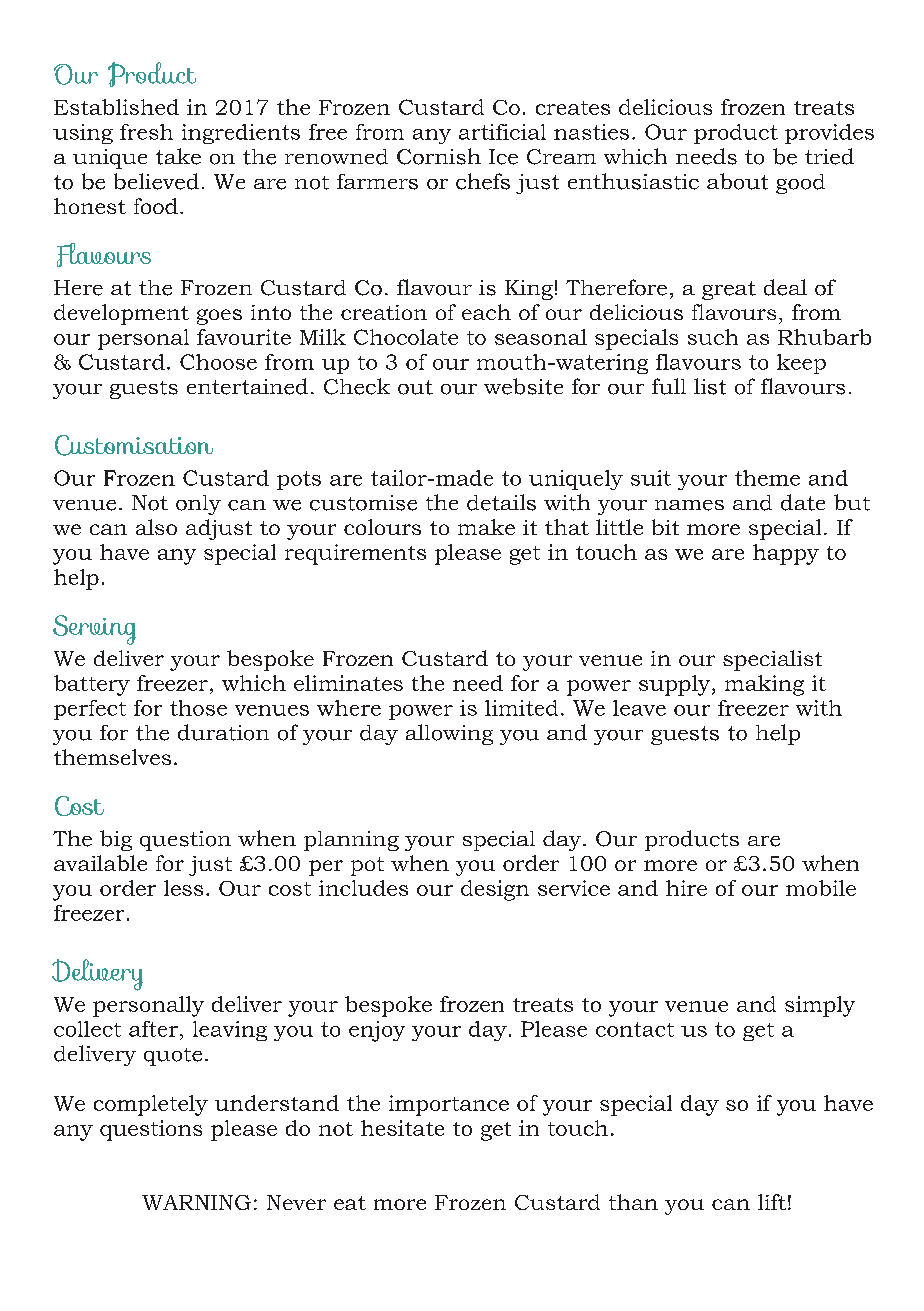 This image has height=1311, width=924. What do you see at coordinates (198, 708) in the image?
I see `those` at bounding box center [198, 708].
